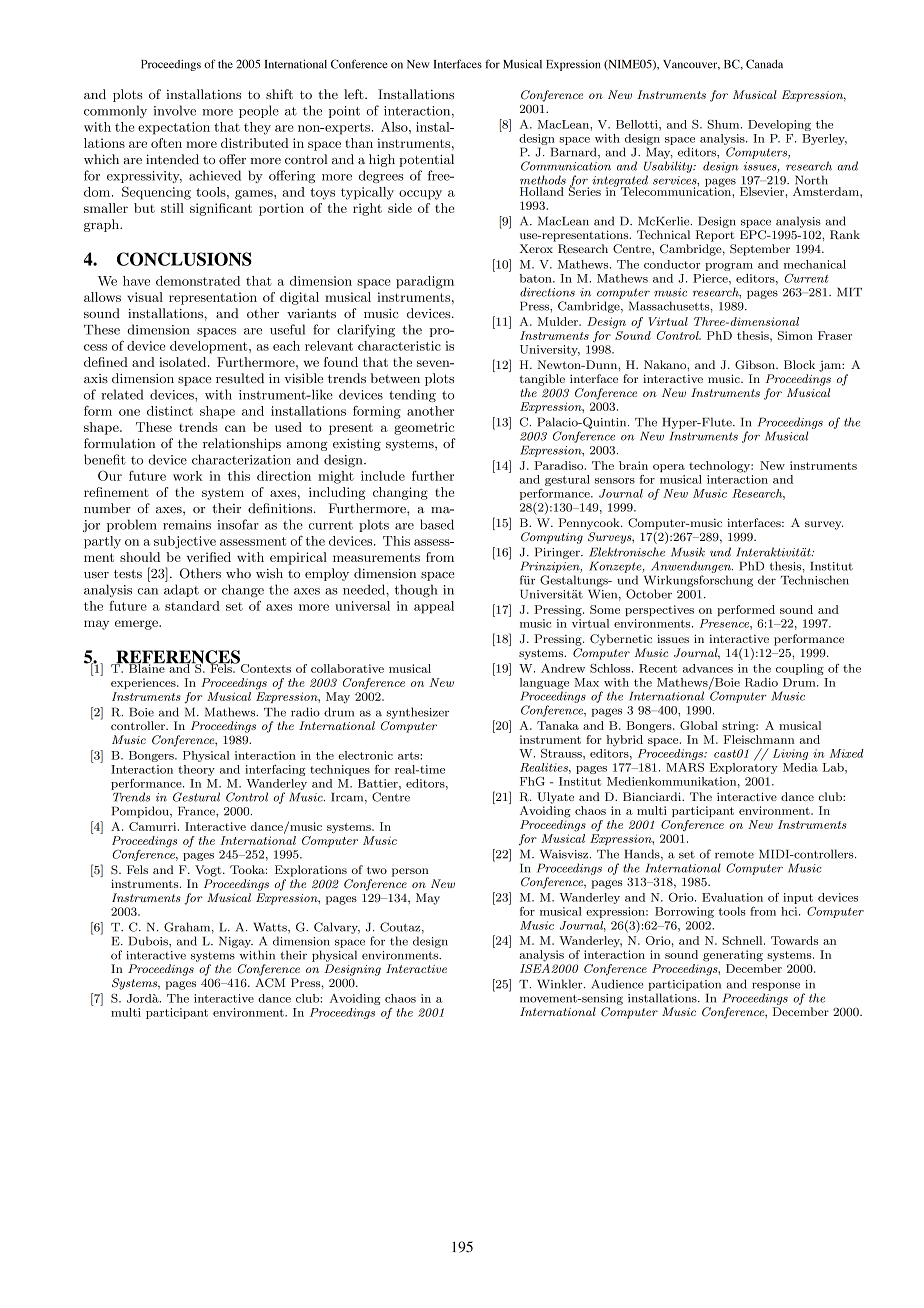 The height and width of the screenshot is (1308, 924). What do you see at coordinates (764, 64) in the screenshot?
I see `Canada` at bounding box center [764, 64].
